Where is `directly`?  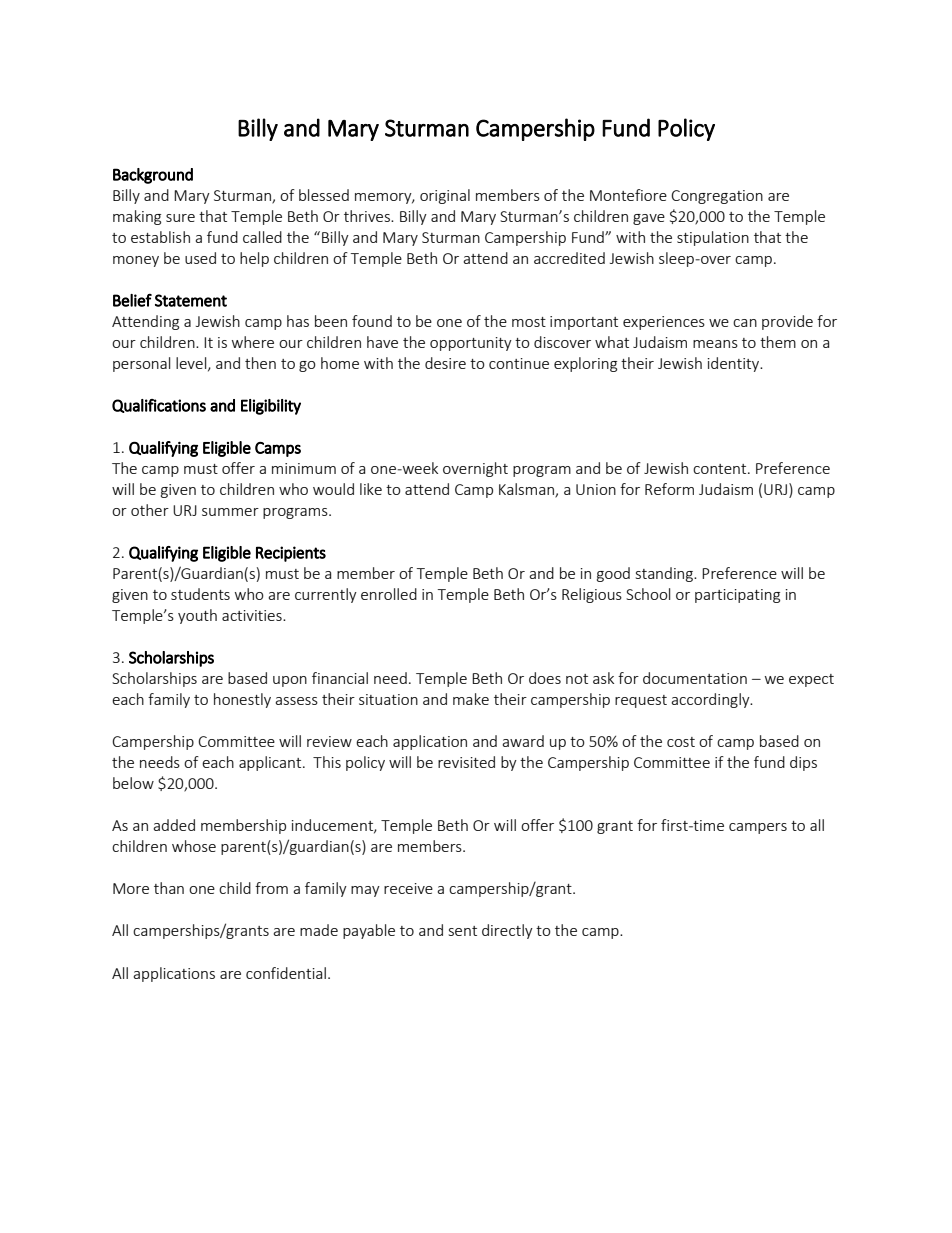 directly is located at coordinates (507, 931).
